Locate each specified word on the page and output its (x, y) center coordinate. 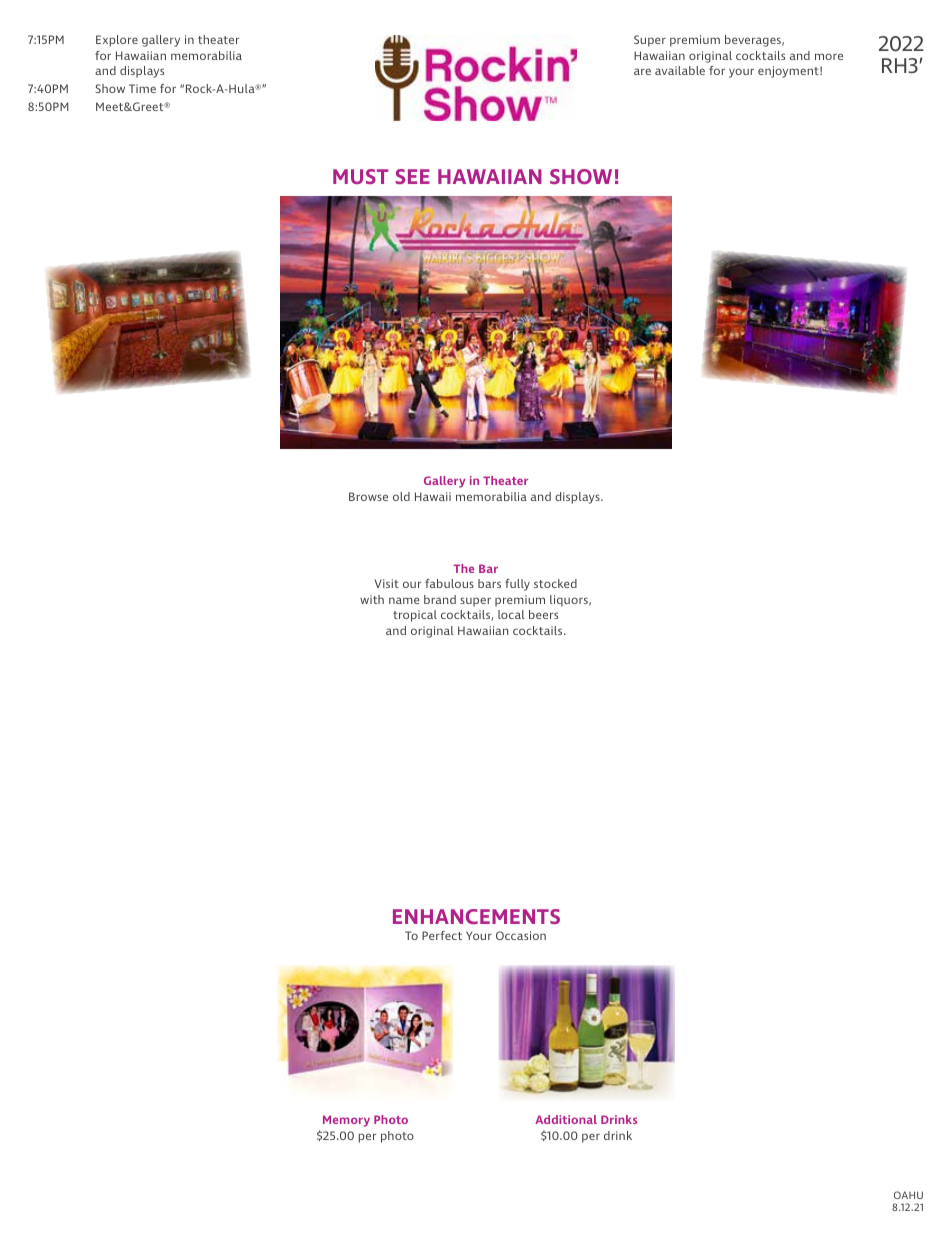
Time (142, 88)
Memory (346, 1121)
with (372, 599)
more (829, 56)
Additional (566, 1119)
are (642, 71)
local (511, 614)
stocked (555, 583)
